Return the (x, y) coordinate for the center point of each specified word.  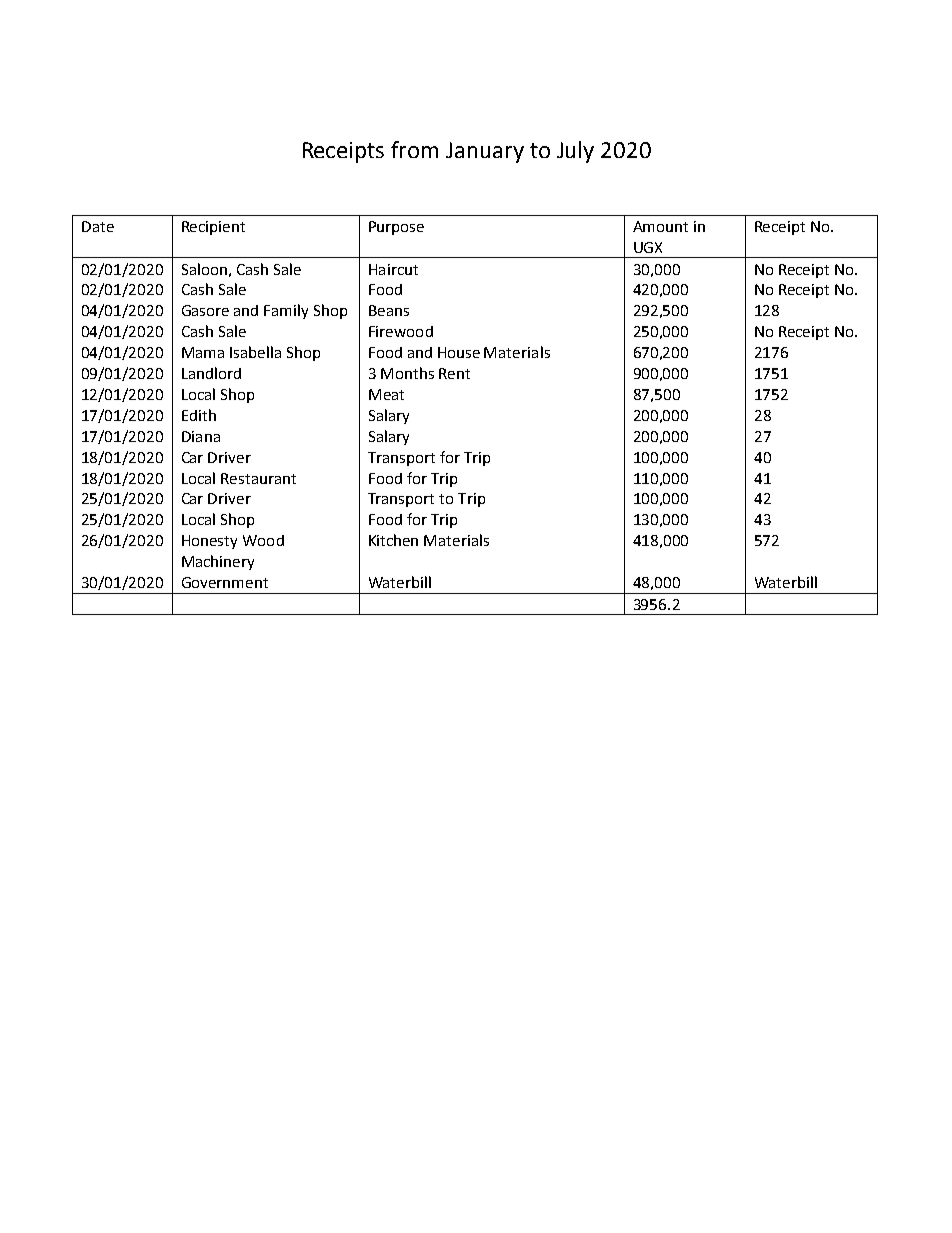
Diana (201, 436)
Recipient (213, 228)
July (575, 152)
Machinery (218, 562)
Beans (389, 310)
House (459, 352)
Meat (386, 394)
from (414, 149)
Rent (454, 373)
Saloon (204, 269)
